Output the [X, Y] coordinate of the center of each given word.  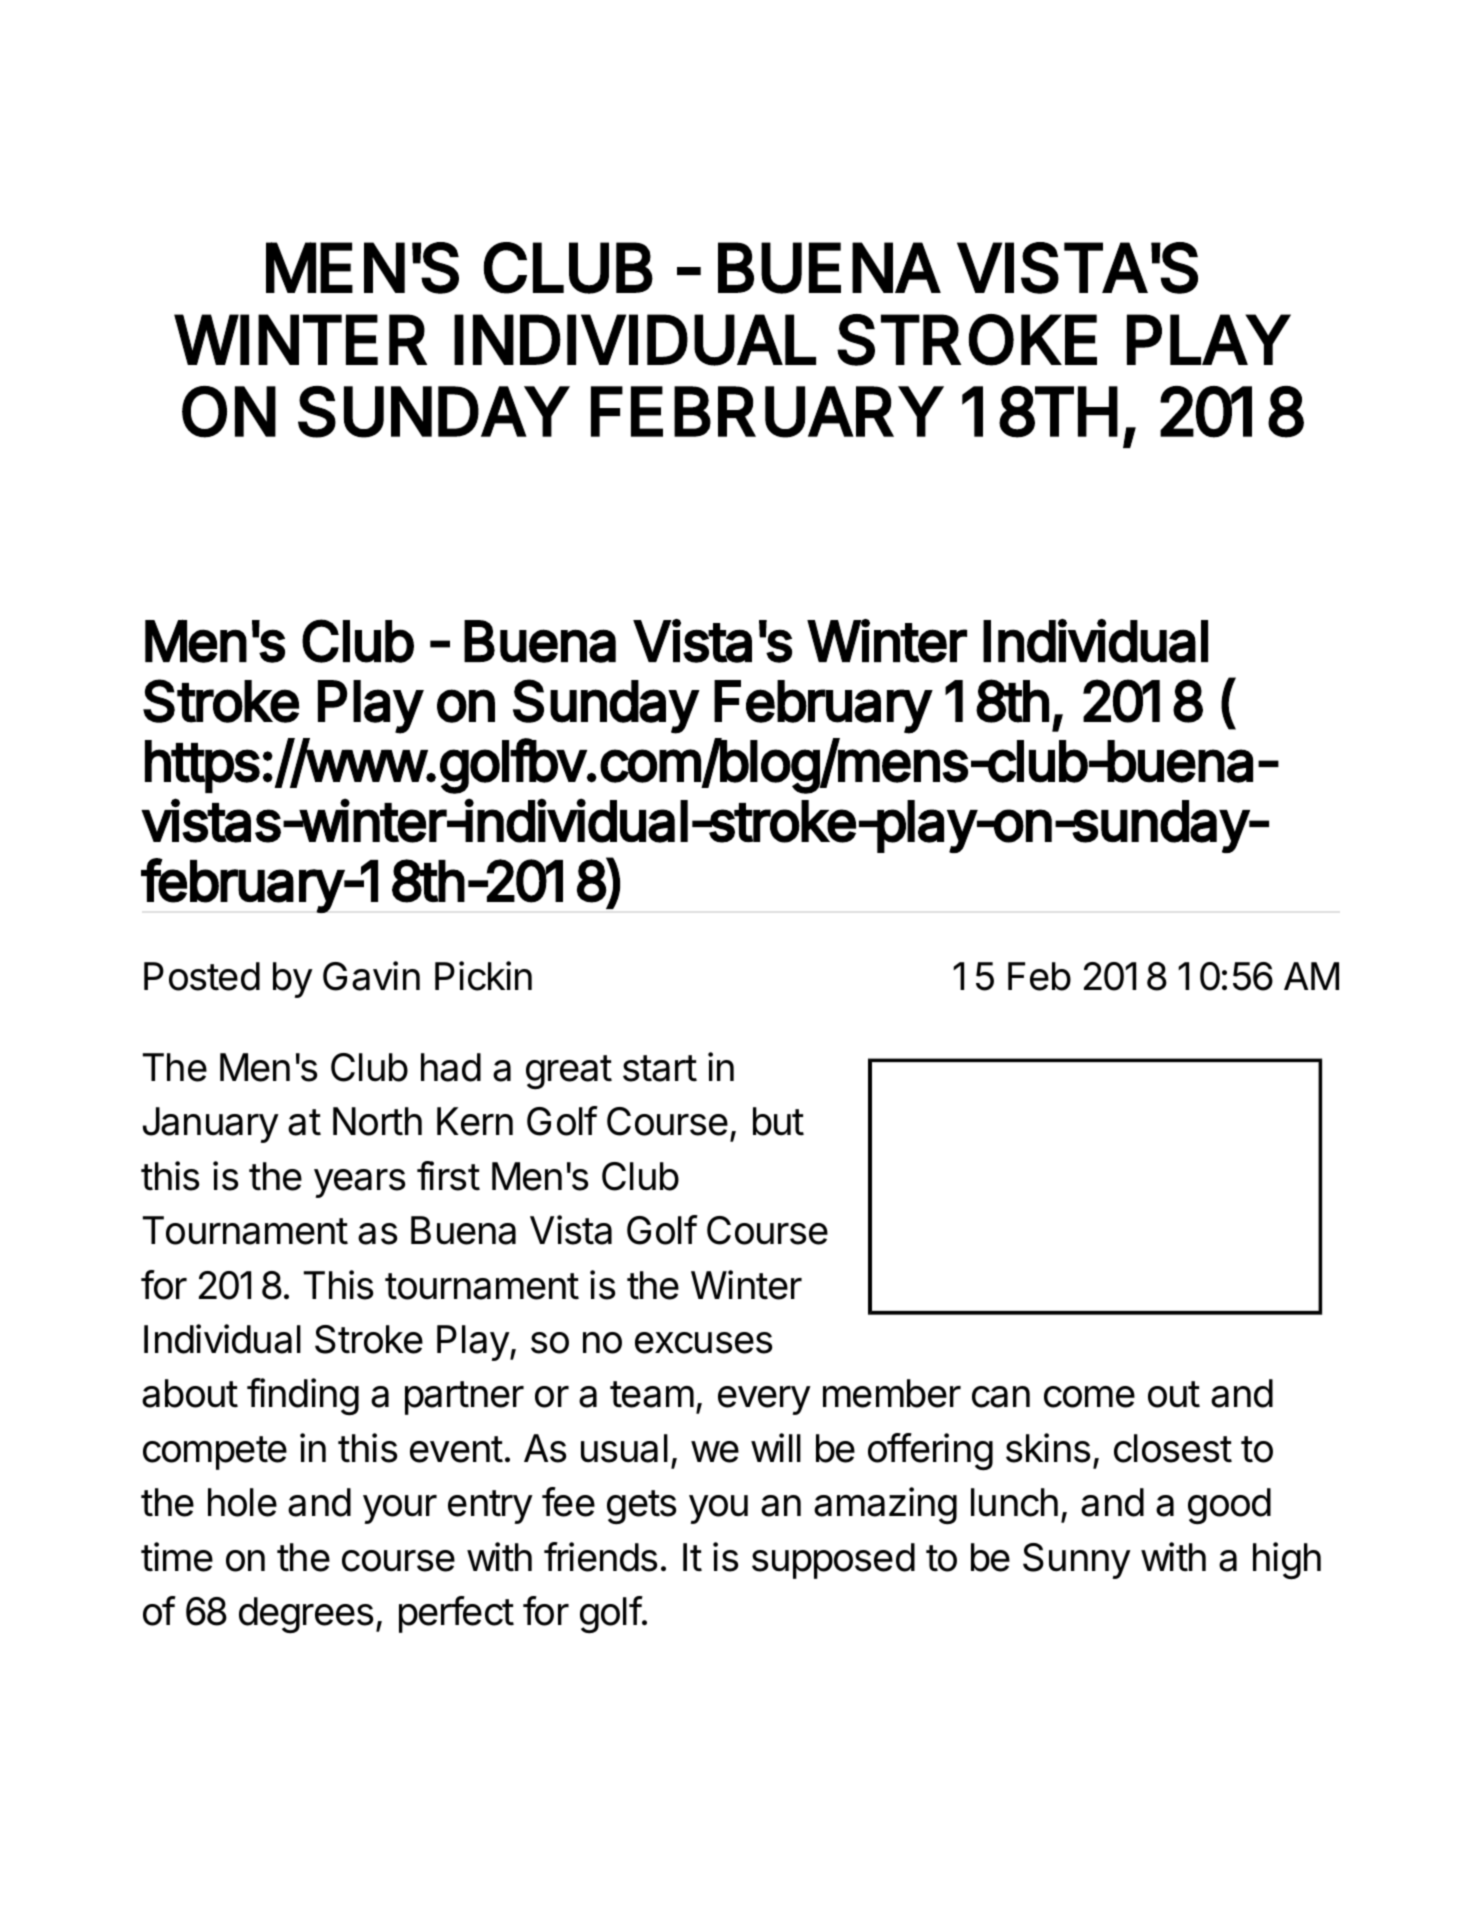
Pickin [483, 976]
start [660, 1068]
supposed [833, 1561]
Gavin [371, 976]
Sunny [1077, 1561]
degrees [306, 1615]
